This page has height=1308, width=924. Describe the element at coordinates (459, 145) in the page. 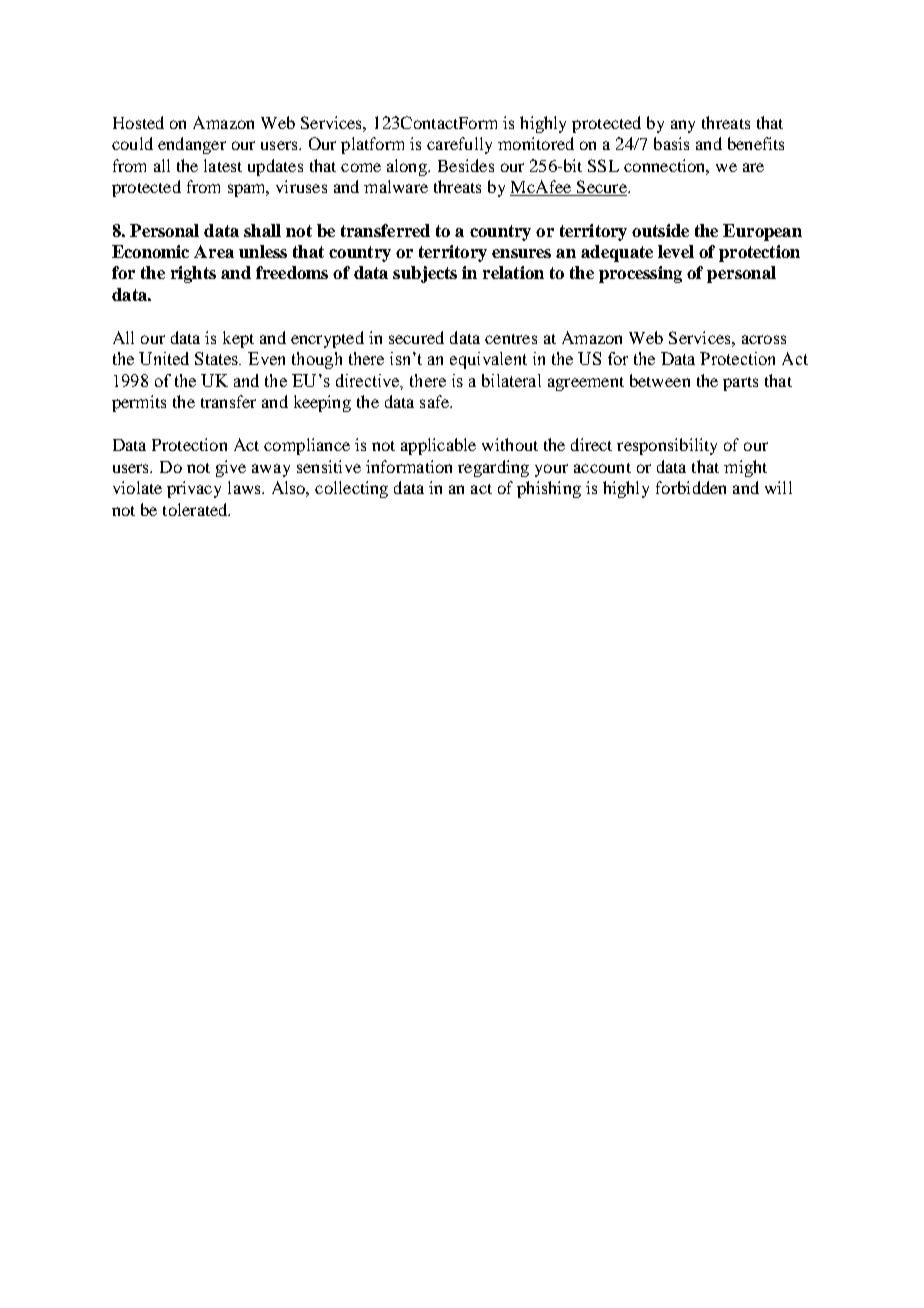

I see `carefully` at that location.
